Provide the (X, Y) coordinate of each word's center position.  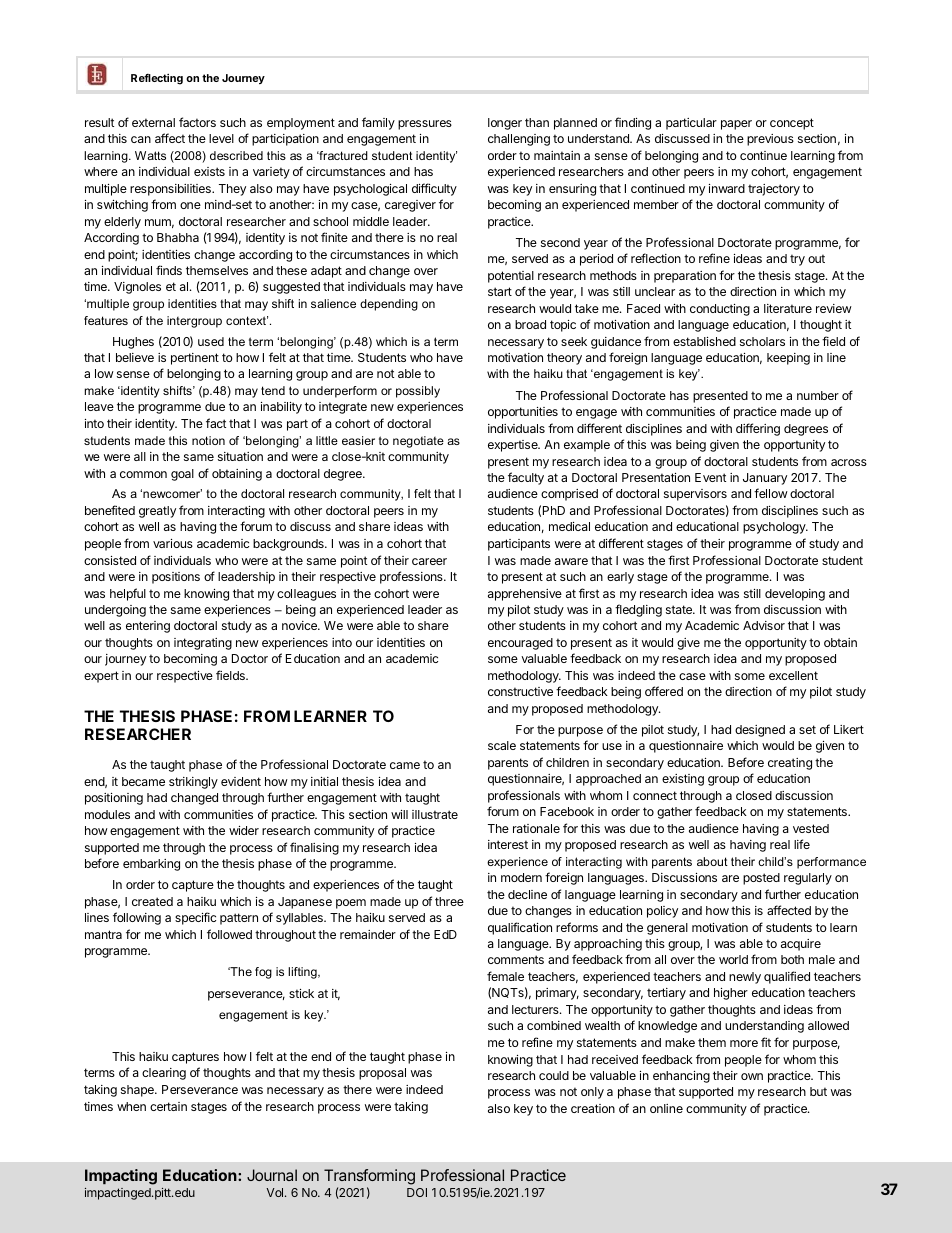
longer (505, 124)
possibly (418, 392)
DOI (417, 1192)
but (818, 1091)
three (449, 901)
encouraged (520, 644)
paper (736, 125)
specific (195, 918)
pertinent (195, 359)
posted (761, 879)
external (153, 122)
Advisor (764, 625)
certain (168, 1106)
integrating (203, 644)
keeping (788, 359)
